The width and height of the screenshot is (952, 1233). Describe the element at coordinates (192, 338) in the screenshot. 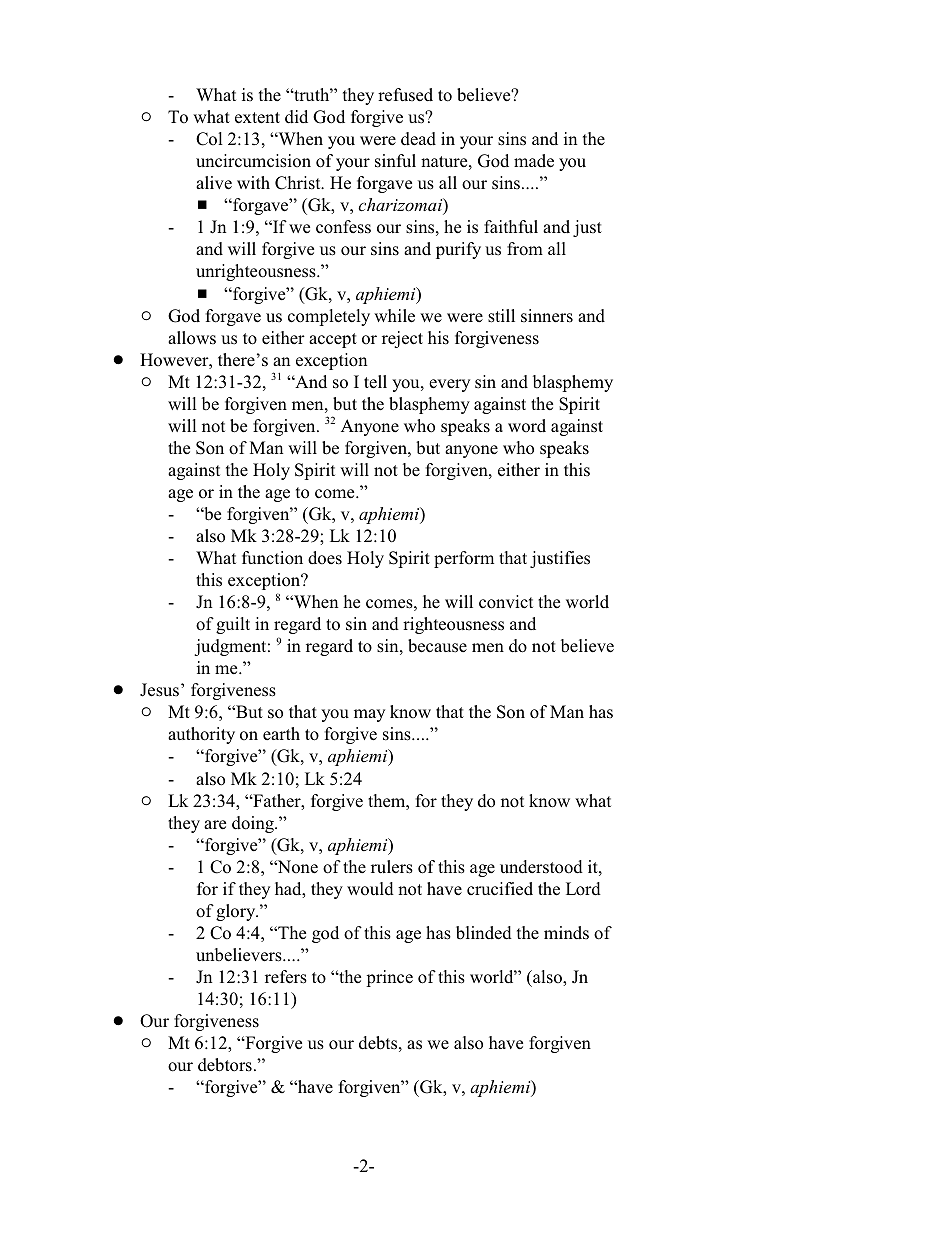

I see `allows` at that location.
